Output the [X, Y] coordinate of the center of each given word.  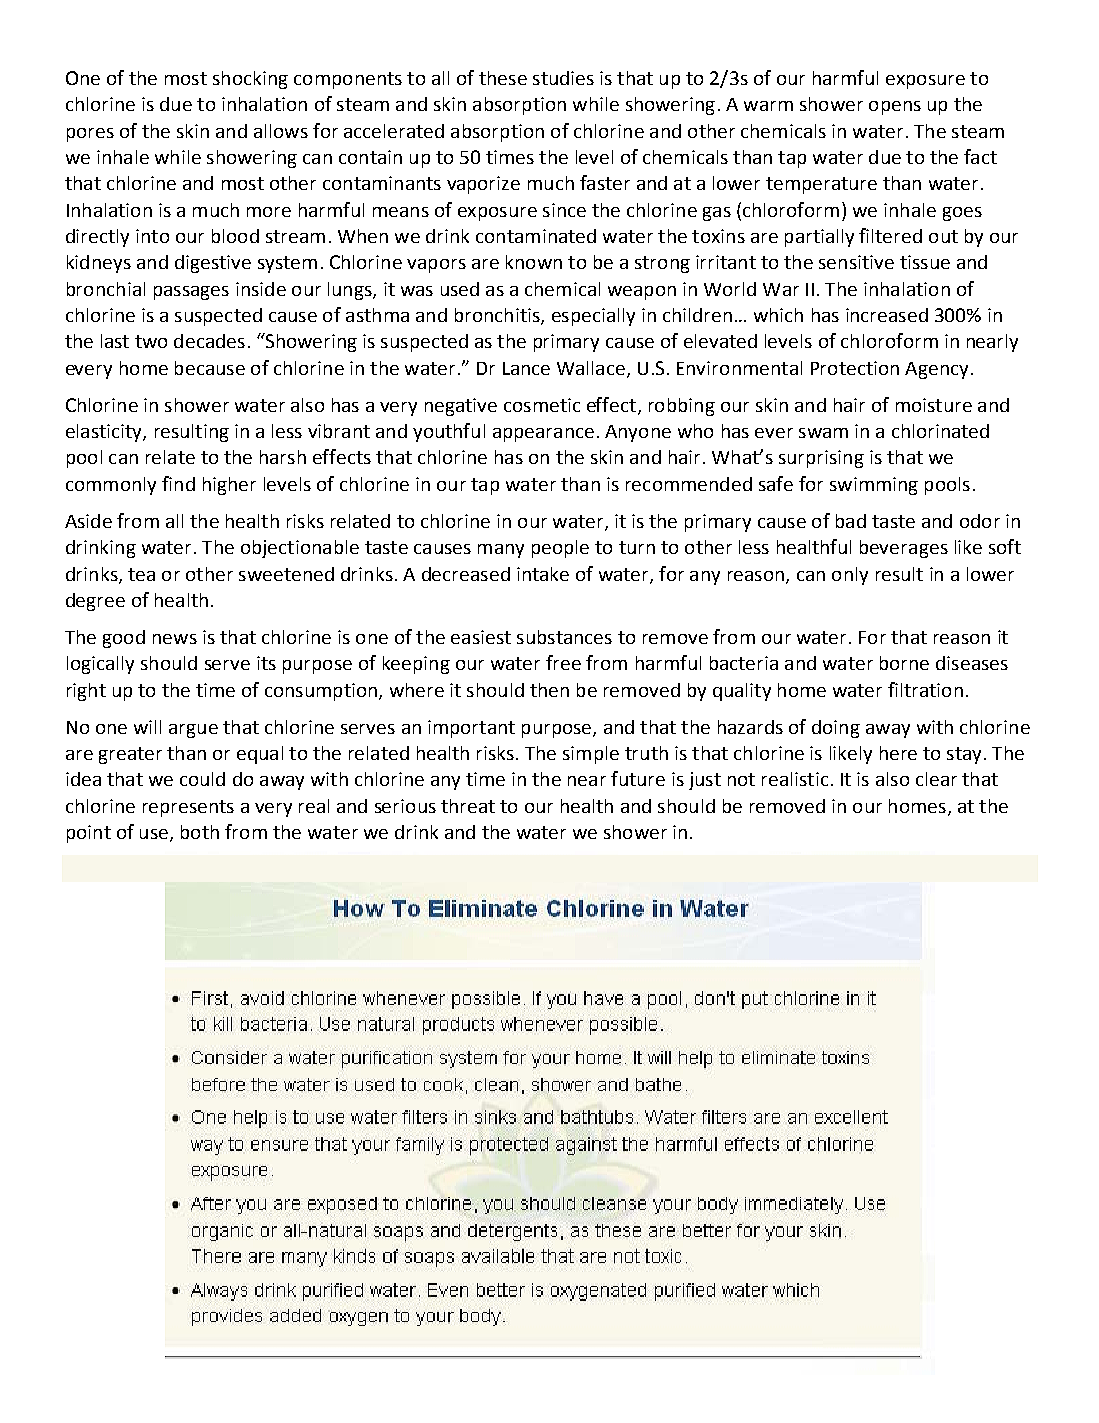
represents [188, 808]
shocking [250, 80]
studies [563, 78]
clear [936, 779]
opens [895, 108]
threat [468, 806]
